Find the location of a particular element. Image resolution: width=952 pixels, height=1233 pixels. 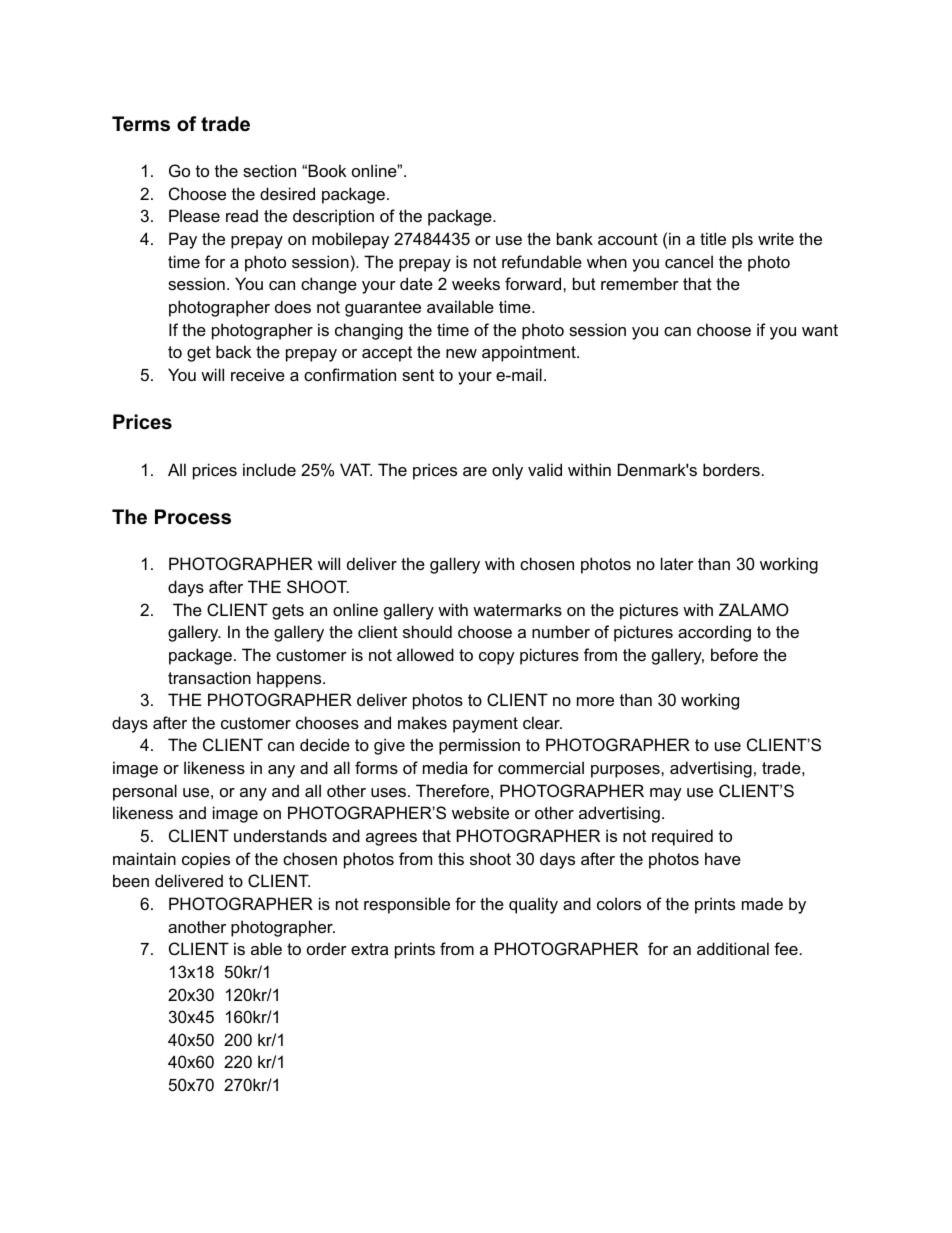

copy is located at coordinates (497, 658).
